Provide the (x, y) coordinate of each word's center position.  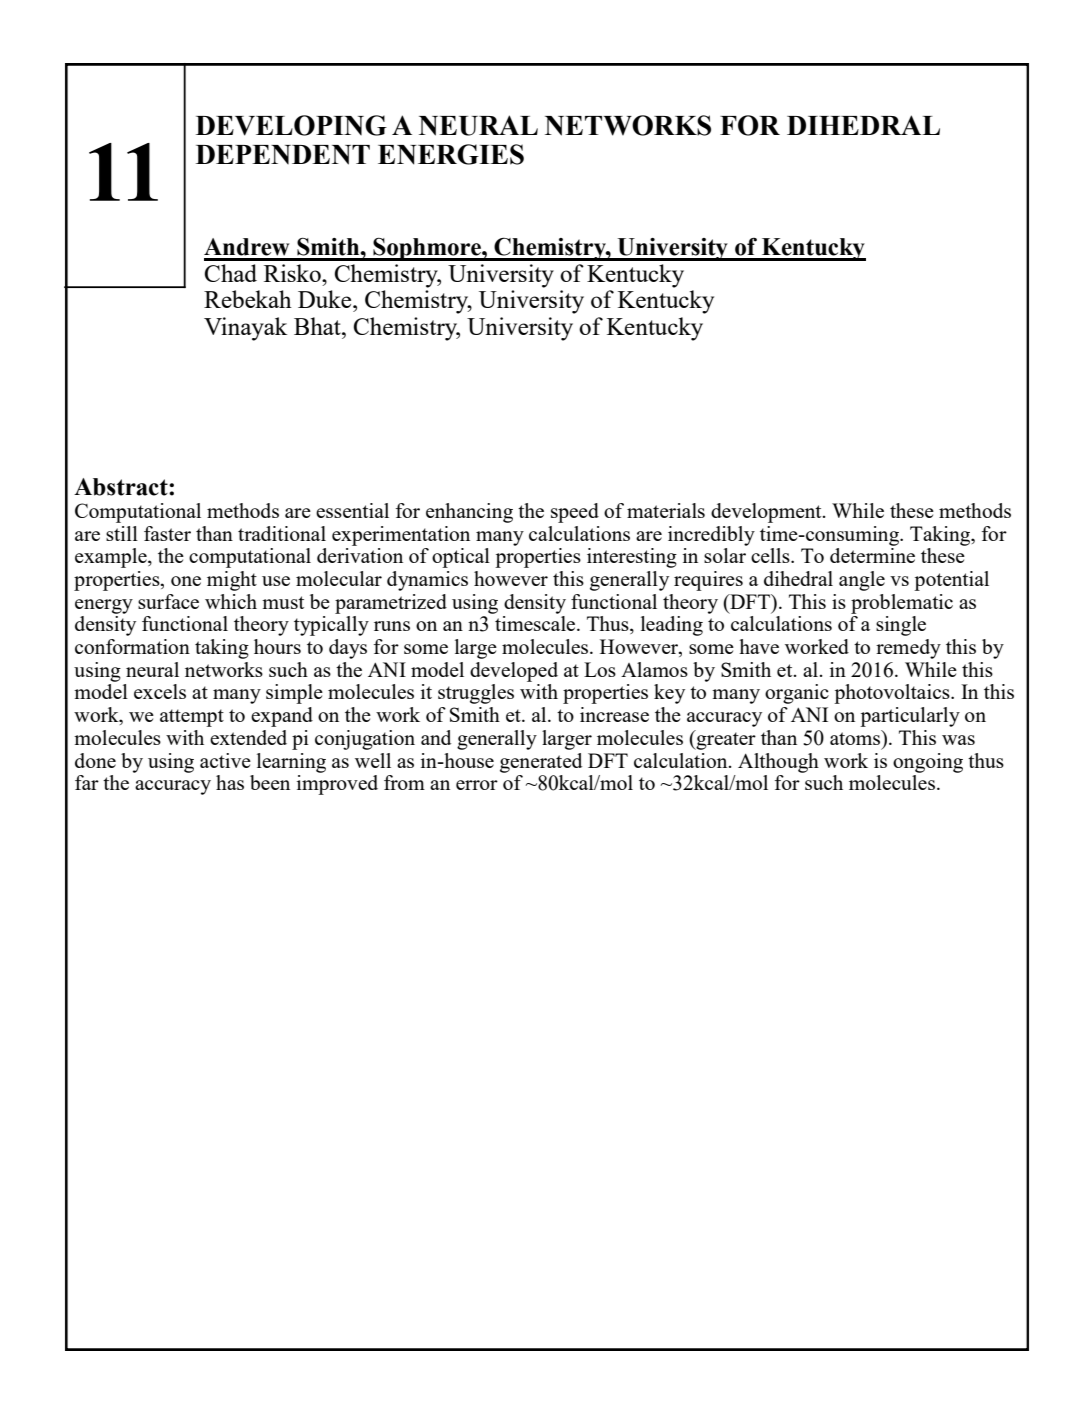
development (767, 513)
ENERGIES (451, 154)
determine (872, 555)
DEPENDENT (283, 155)
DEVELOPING (291, 125)
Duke (326, 299)
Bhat (318, 326)
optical (461, 558)
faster (167, 533)
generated (541, 763)
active (225, 760)
